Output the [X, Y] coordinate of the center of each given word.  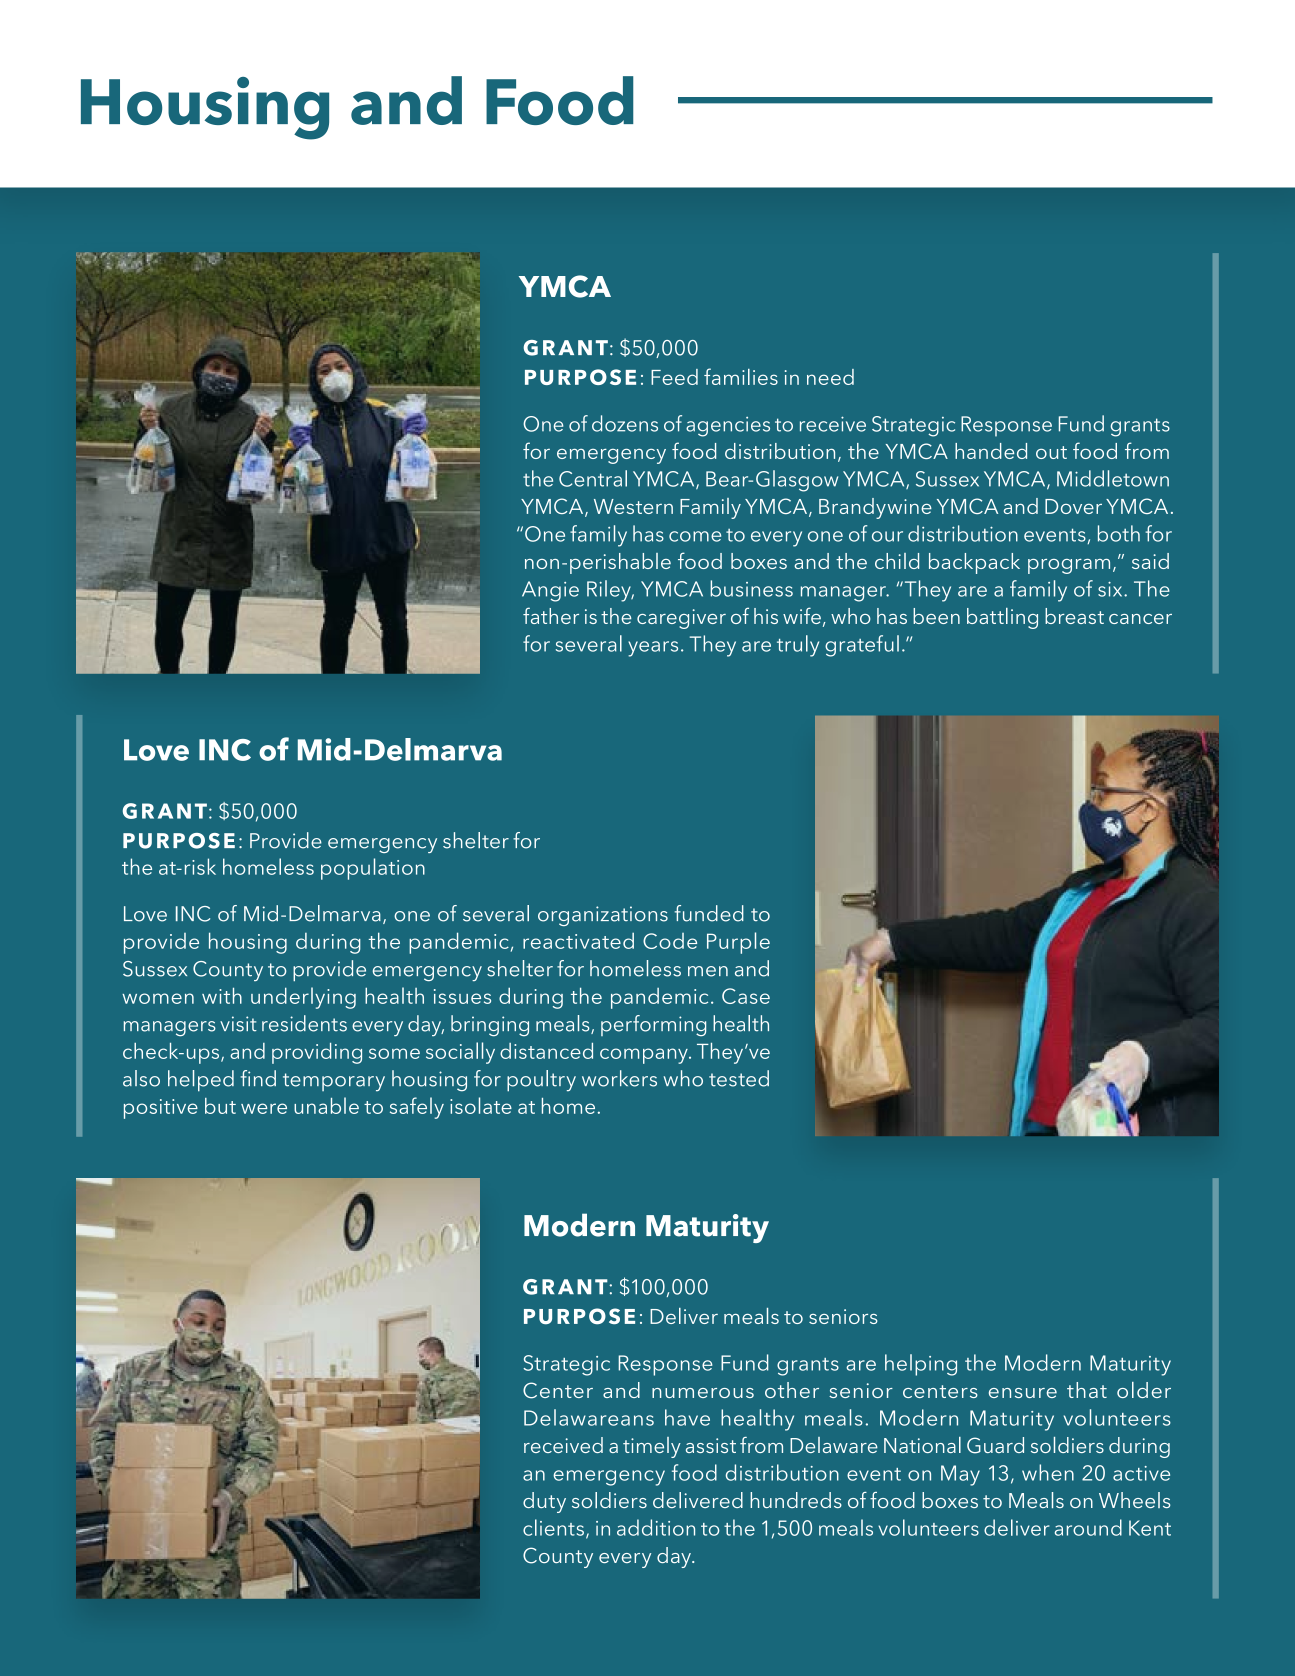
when [1048, 1472]
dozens [625, 423]
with [222, 995]
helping [921, 1365]
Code [670, 941]
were [264, 1108]
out [1051, 452]
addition [656, 1527]
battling [1002, 618]
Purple [738, 943]
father [551, 615]
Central [593, 478]
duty [544, 1502]
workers [619, 1078]
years [653, 649]
